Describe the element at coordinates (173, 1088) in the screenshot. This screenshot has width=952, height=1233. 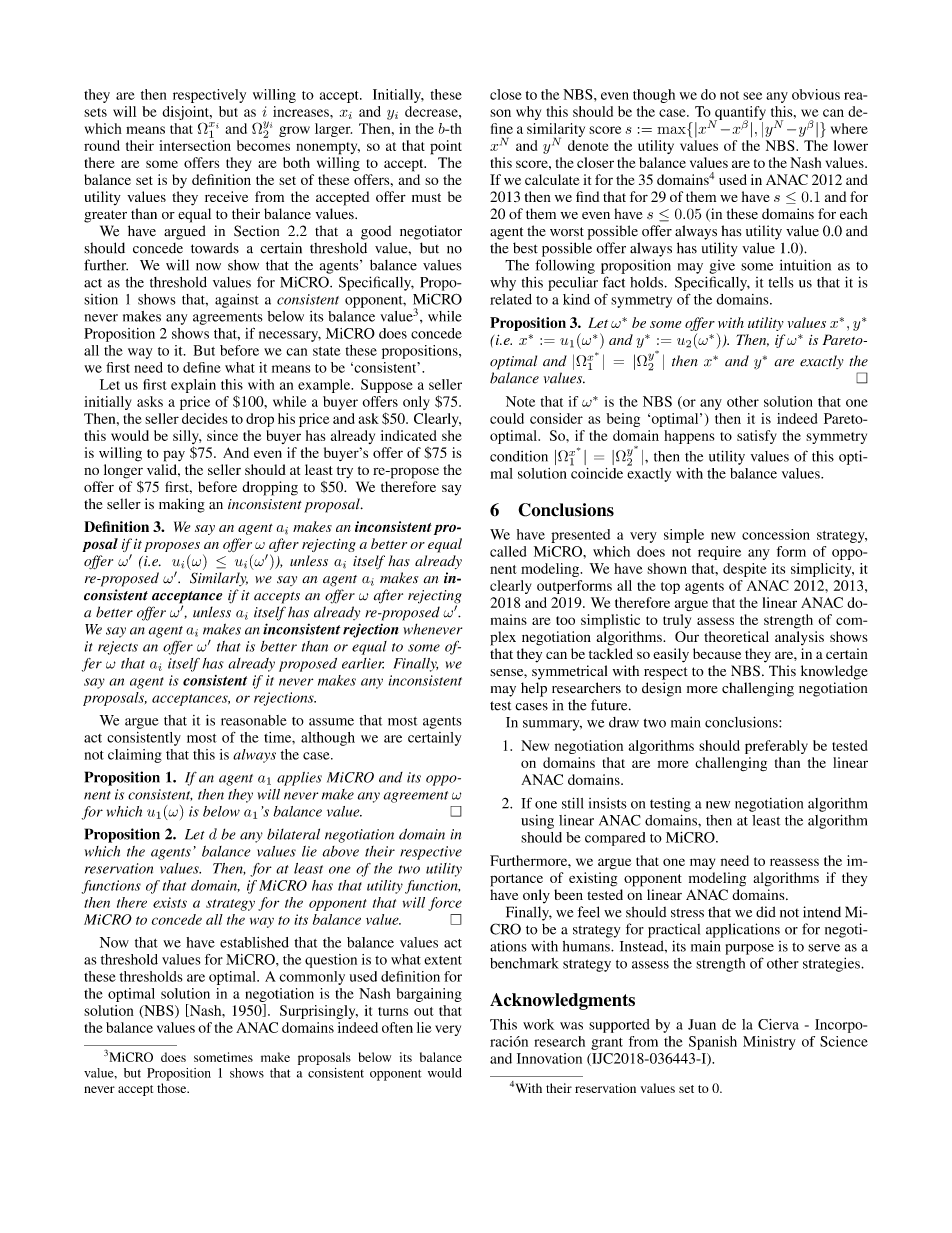
I see `those` at that location.
